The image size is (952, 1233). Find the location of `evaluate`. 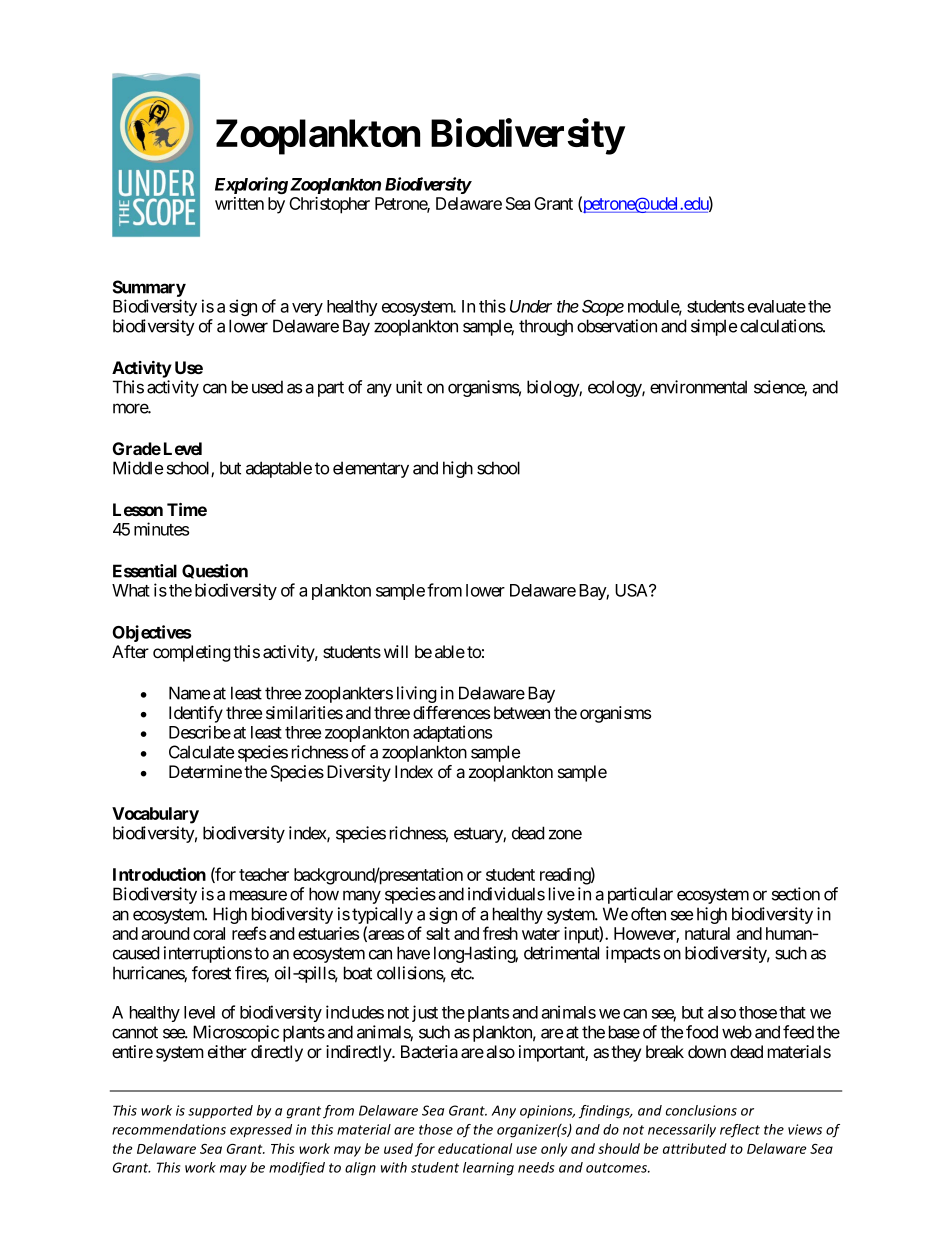

evaluate is located at coordinates (777, 306).
